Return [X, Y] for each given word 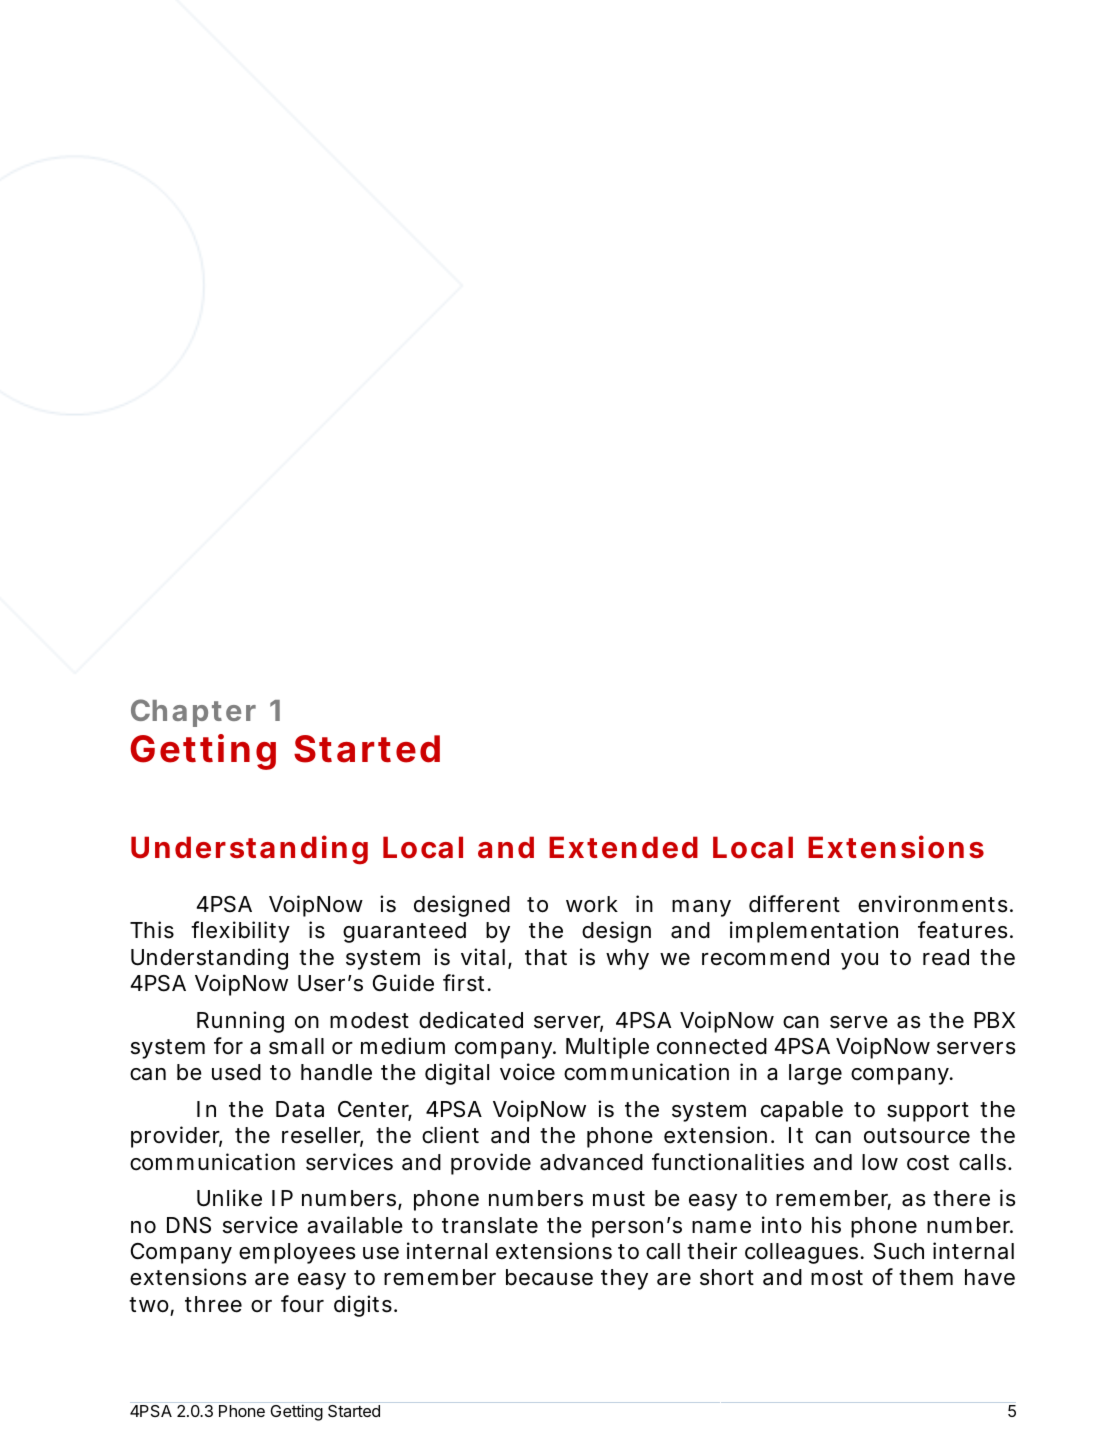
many [701, 908]
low [880, 1162]
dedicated [471, 1020]
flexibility [240, 932]
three [213, 1304]
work [592, 904]
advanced [591, 1162]
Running [240, 1022]
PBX [994, 1020]
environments [933, 904]
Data [300, 1109]
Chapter [193, 713]
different [794, 904]
